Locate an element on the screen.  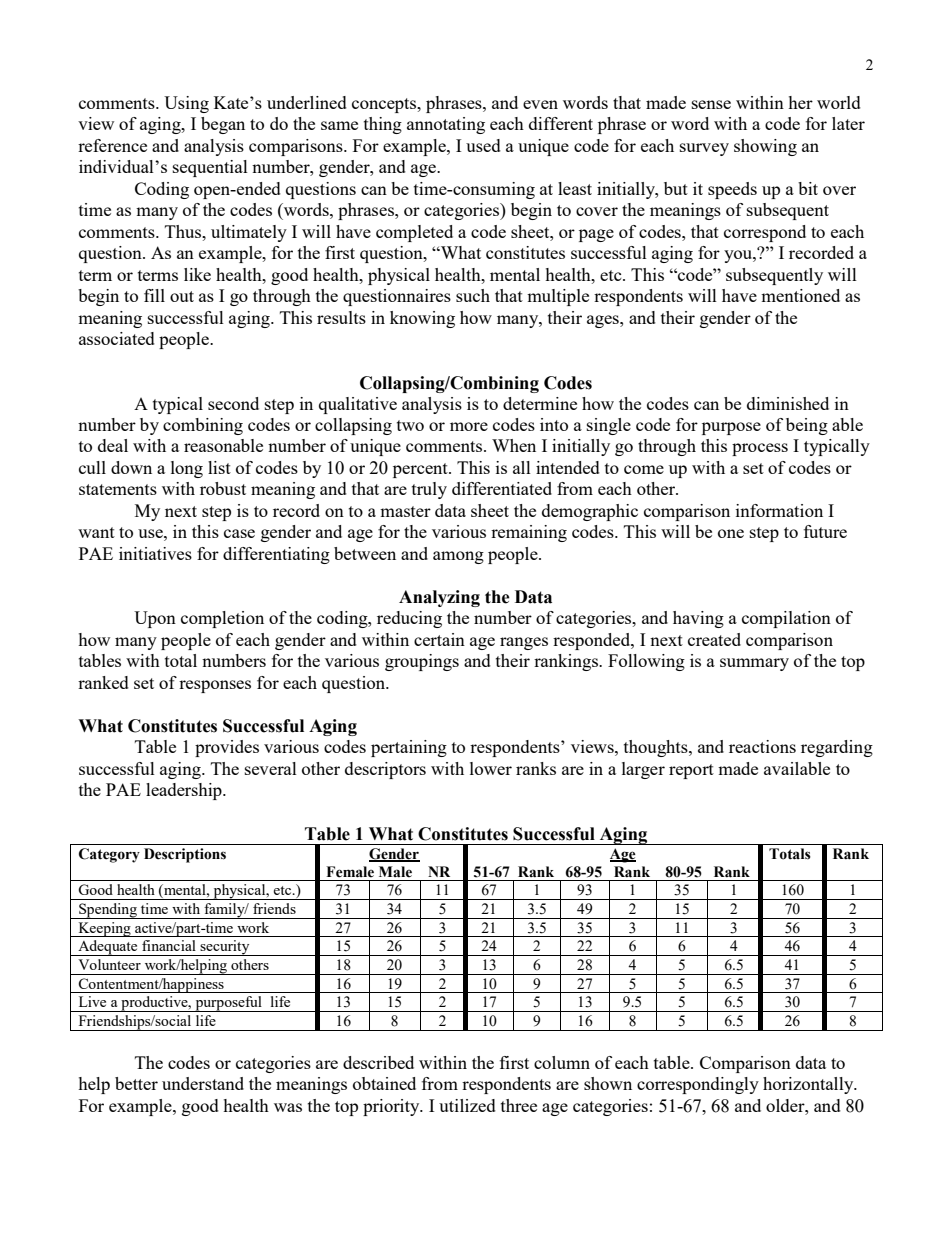
showing is located at coordinates (765, 147).
